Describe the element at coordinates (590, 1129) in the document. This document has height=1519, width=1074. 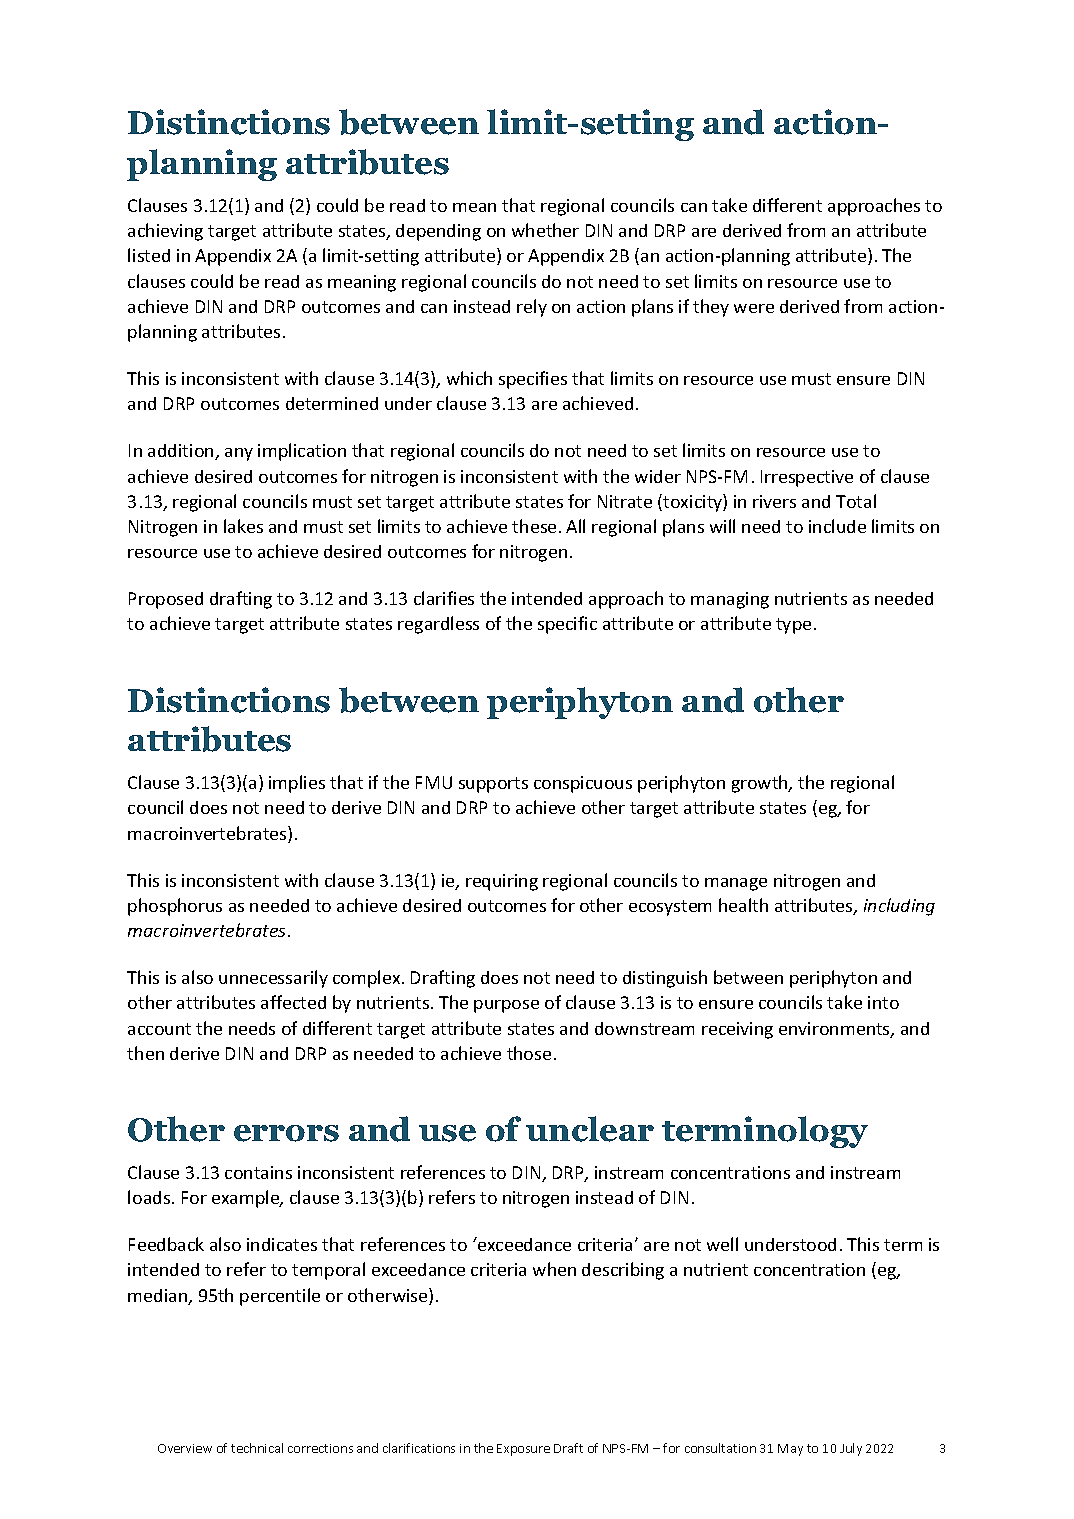
I see `unclear` at that location.
